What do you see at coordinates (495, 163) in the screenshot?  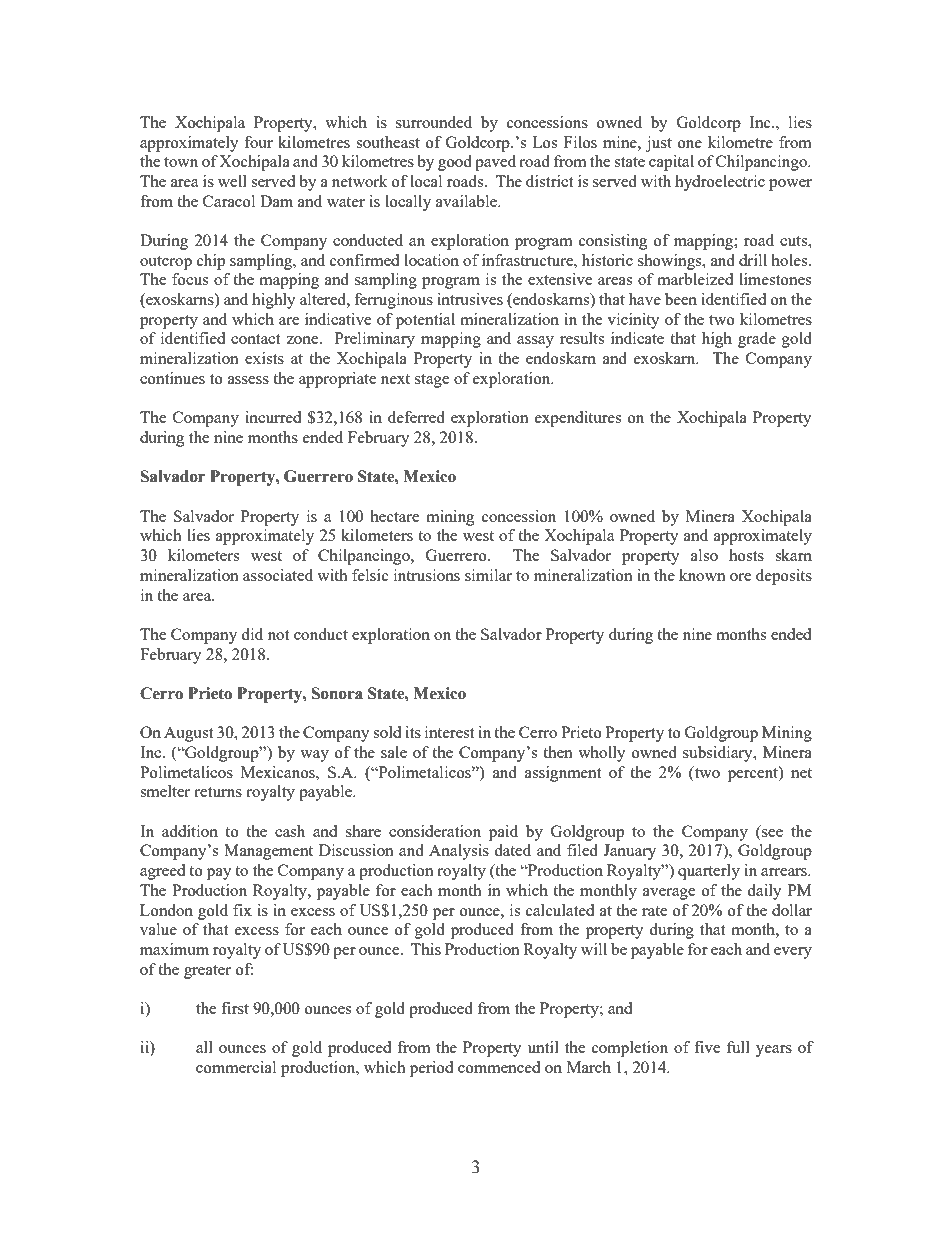 I see `paved` at bounding box center [495, 163].
